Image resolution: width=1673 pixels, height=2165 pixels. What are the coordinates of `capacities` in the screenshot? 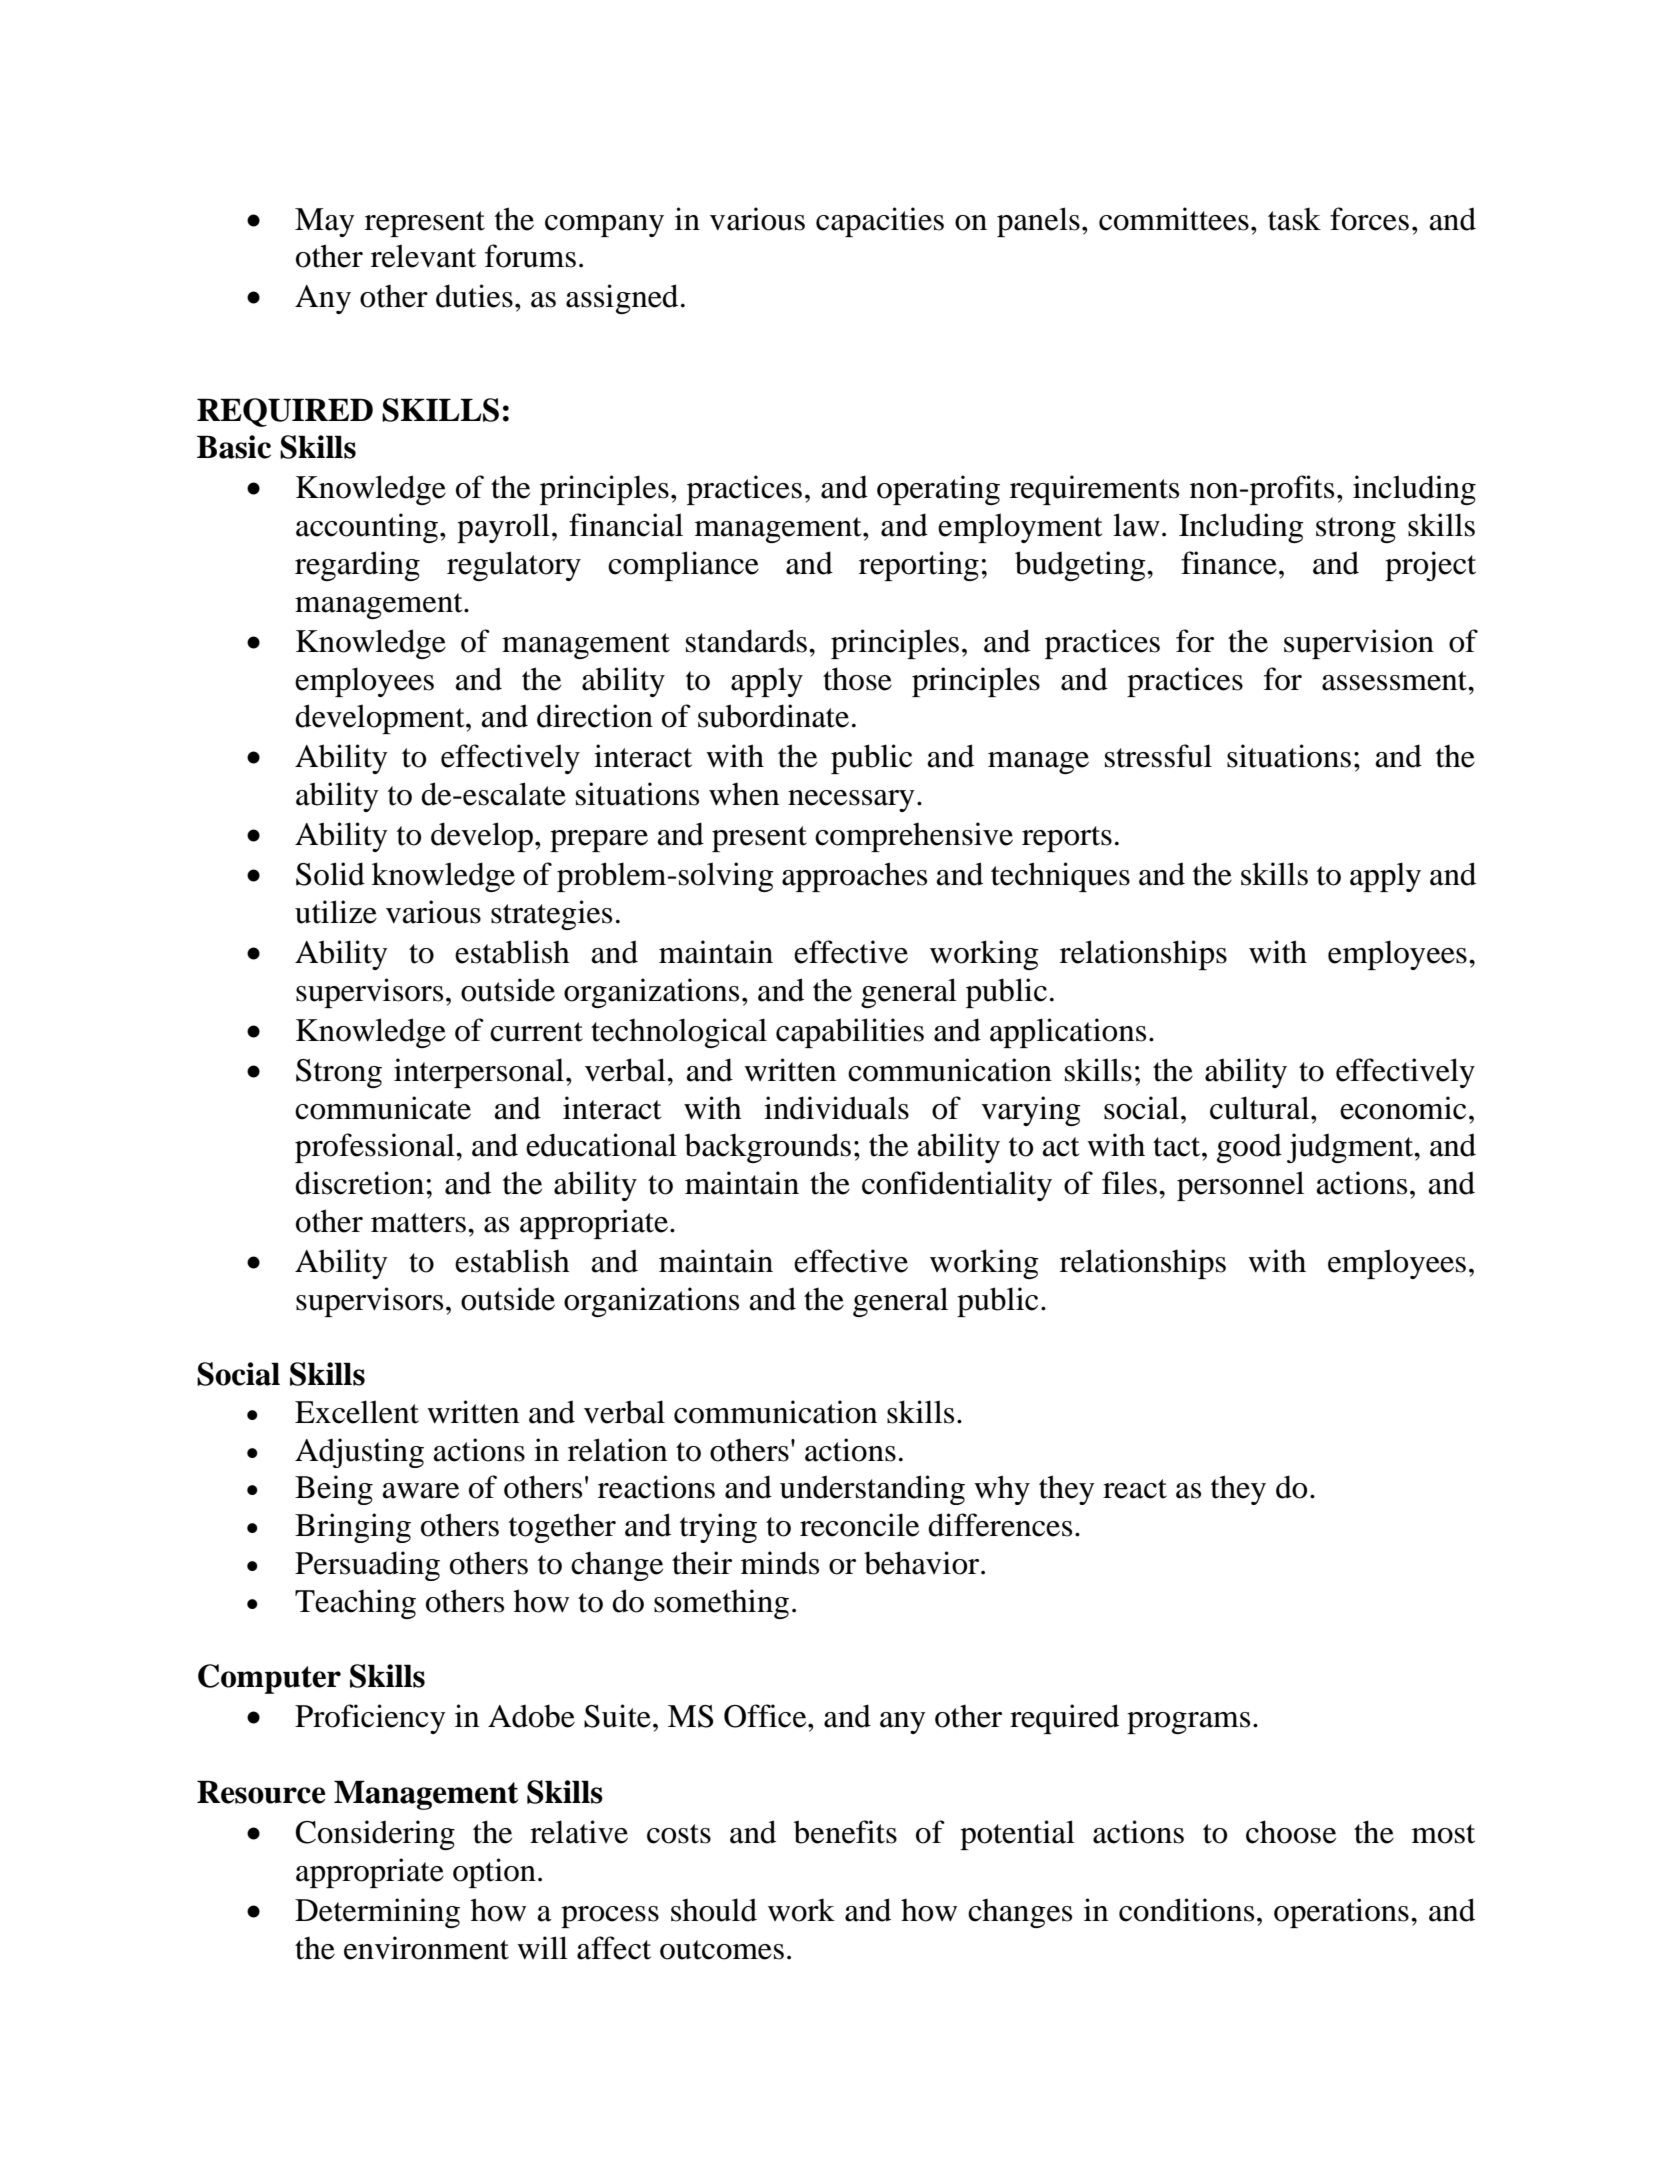 It's located at (880, 222).
